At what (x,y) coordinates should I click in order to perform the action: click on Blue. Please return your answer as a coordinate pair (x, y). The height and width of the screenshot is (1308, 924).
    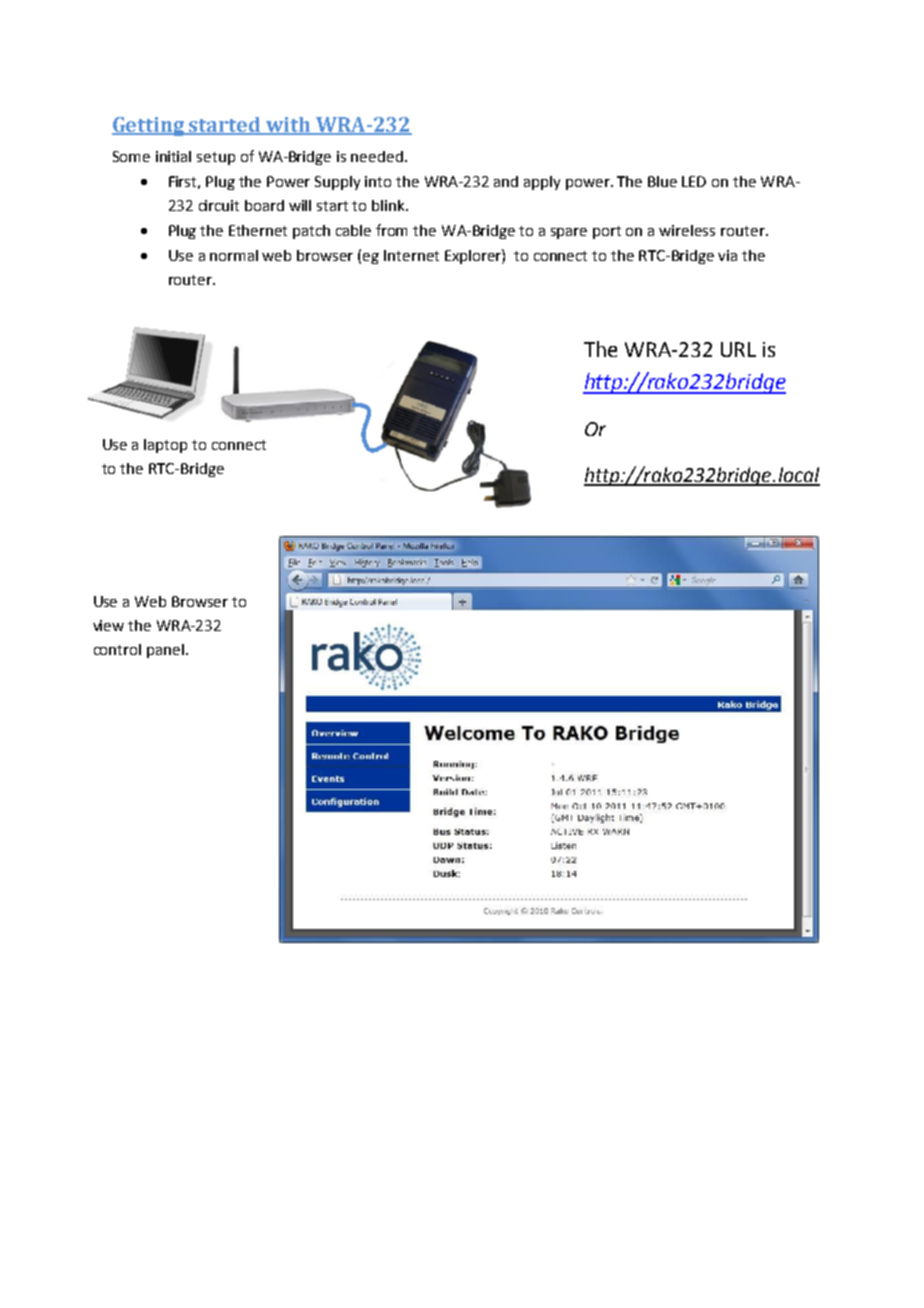
    Looking at the image, I should click on (662, 181).
